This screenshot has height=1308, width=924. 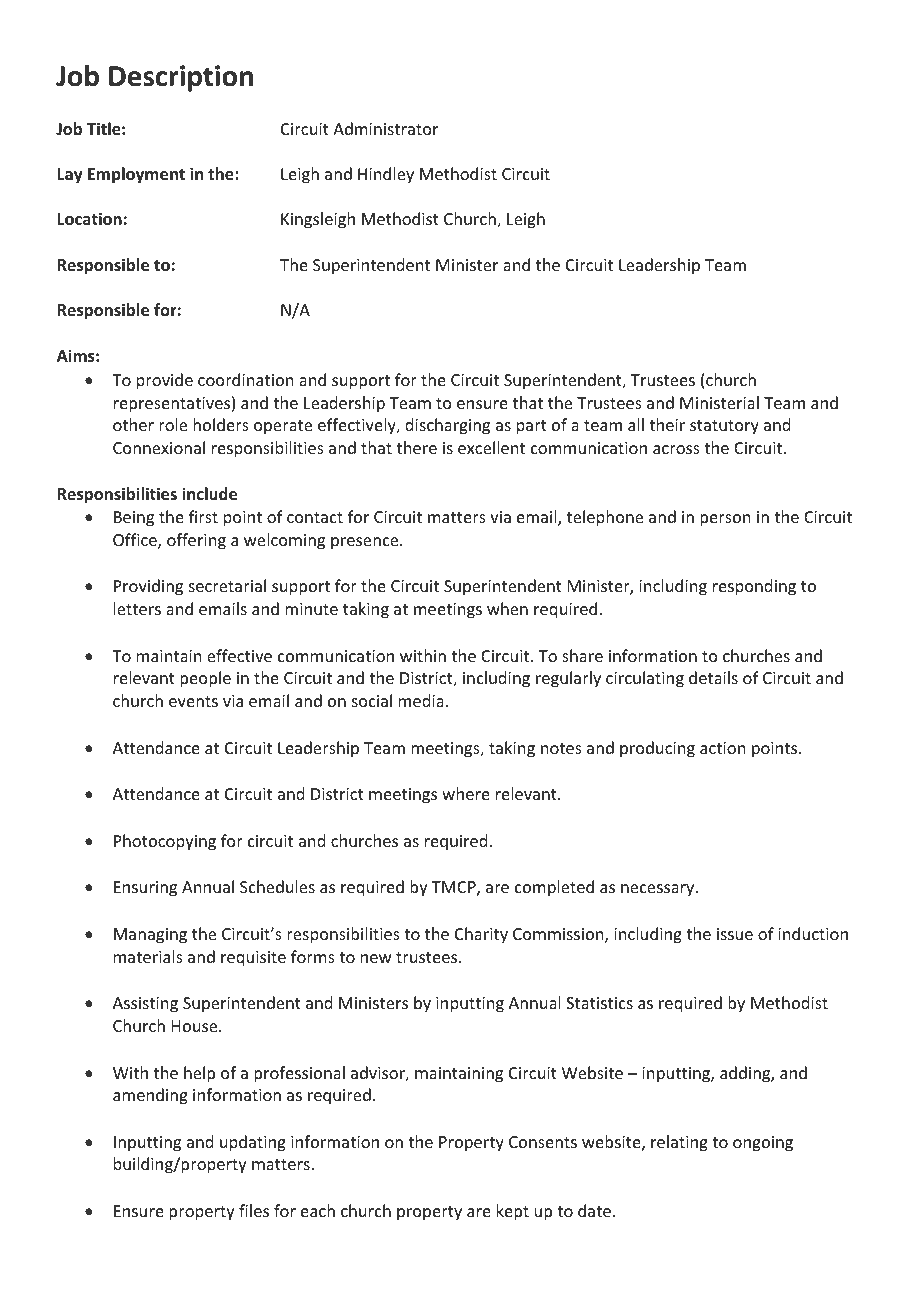 I want to click on Photocopying, so click(x=165, y=842).
